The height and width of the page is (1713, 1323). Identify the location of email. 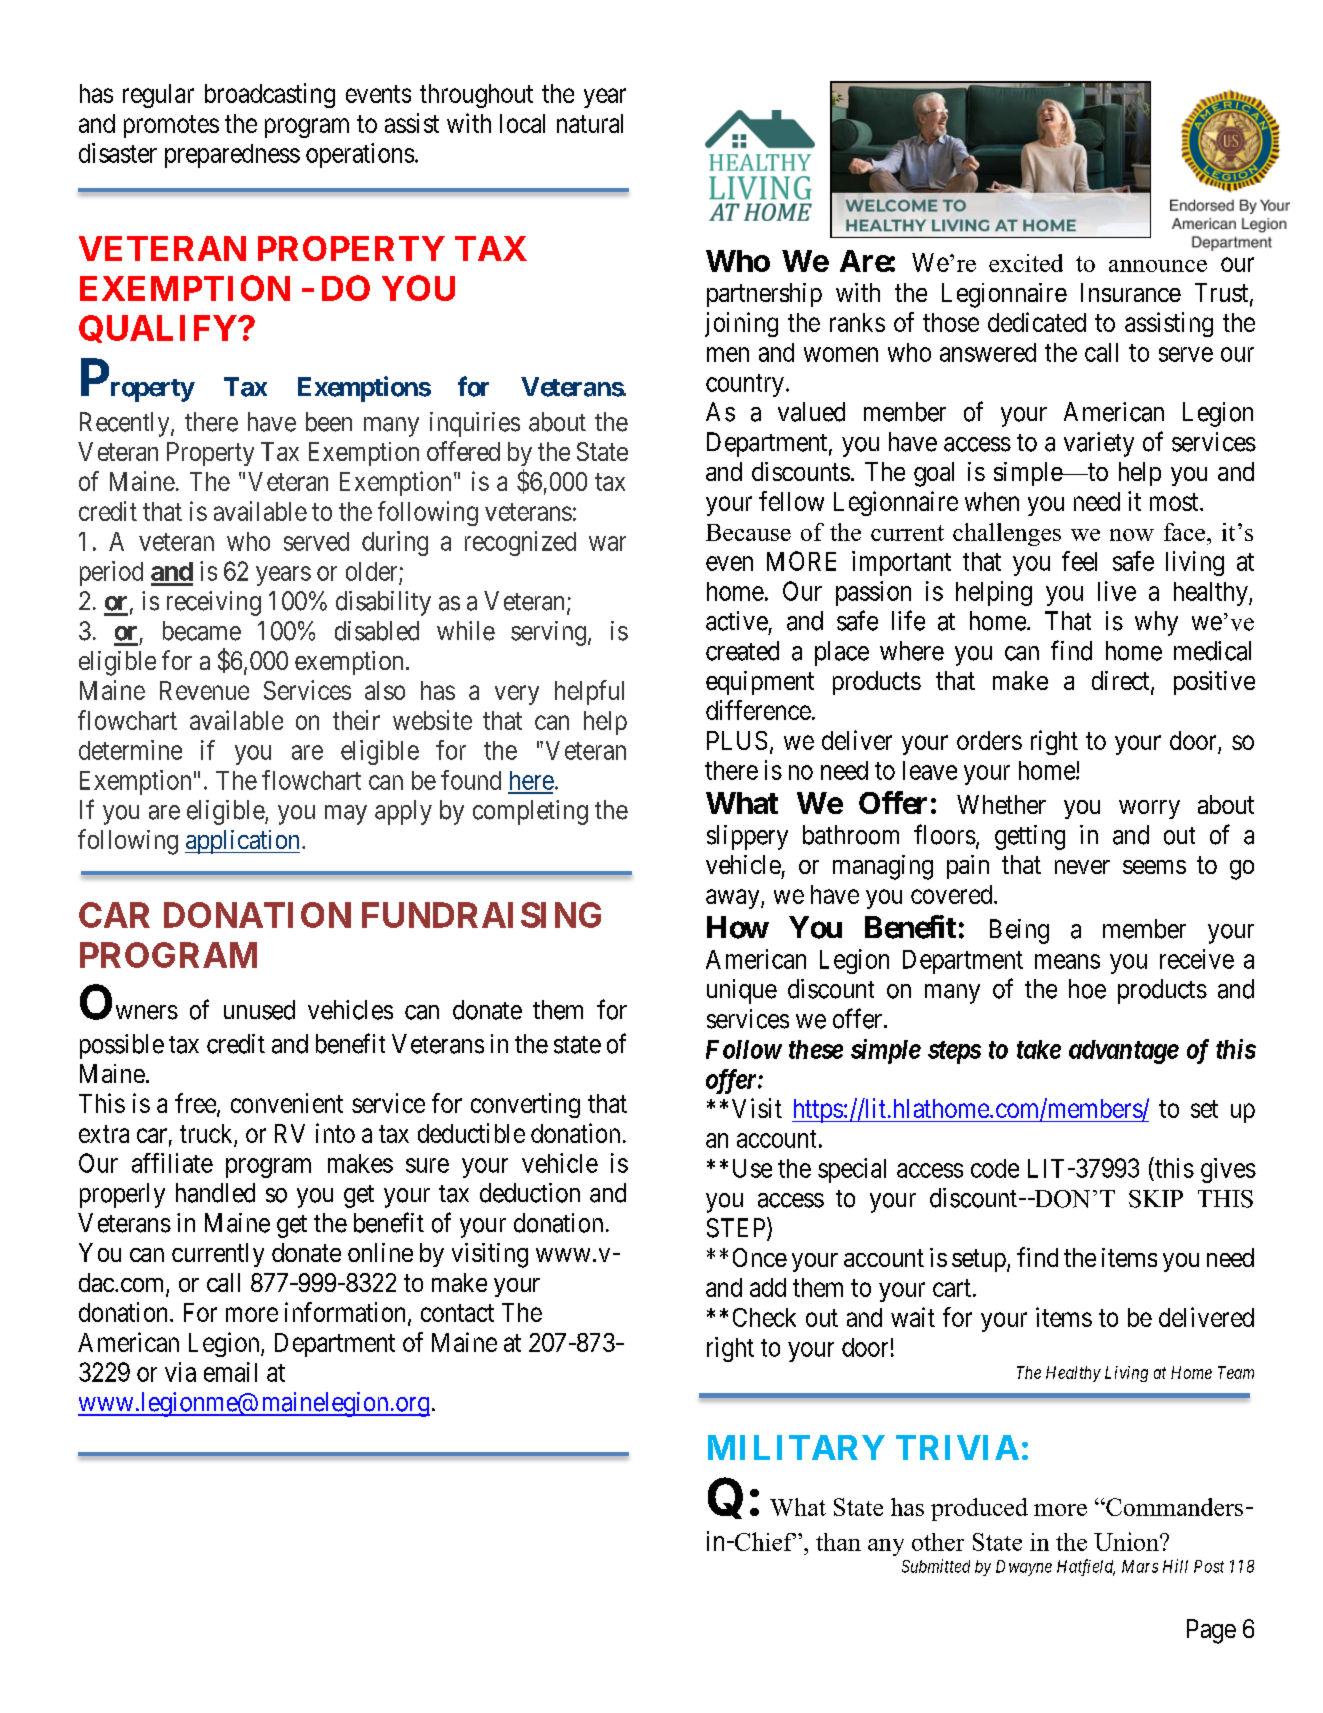
(230, 1372).
